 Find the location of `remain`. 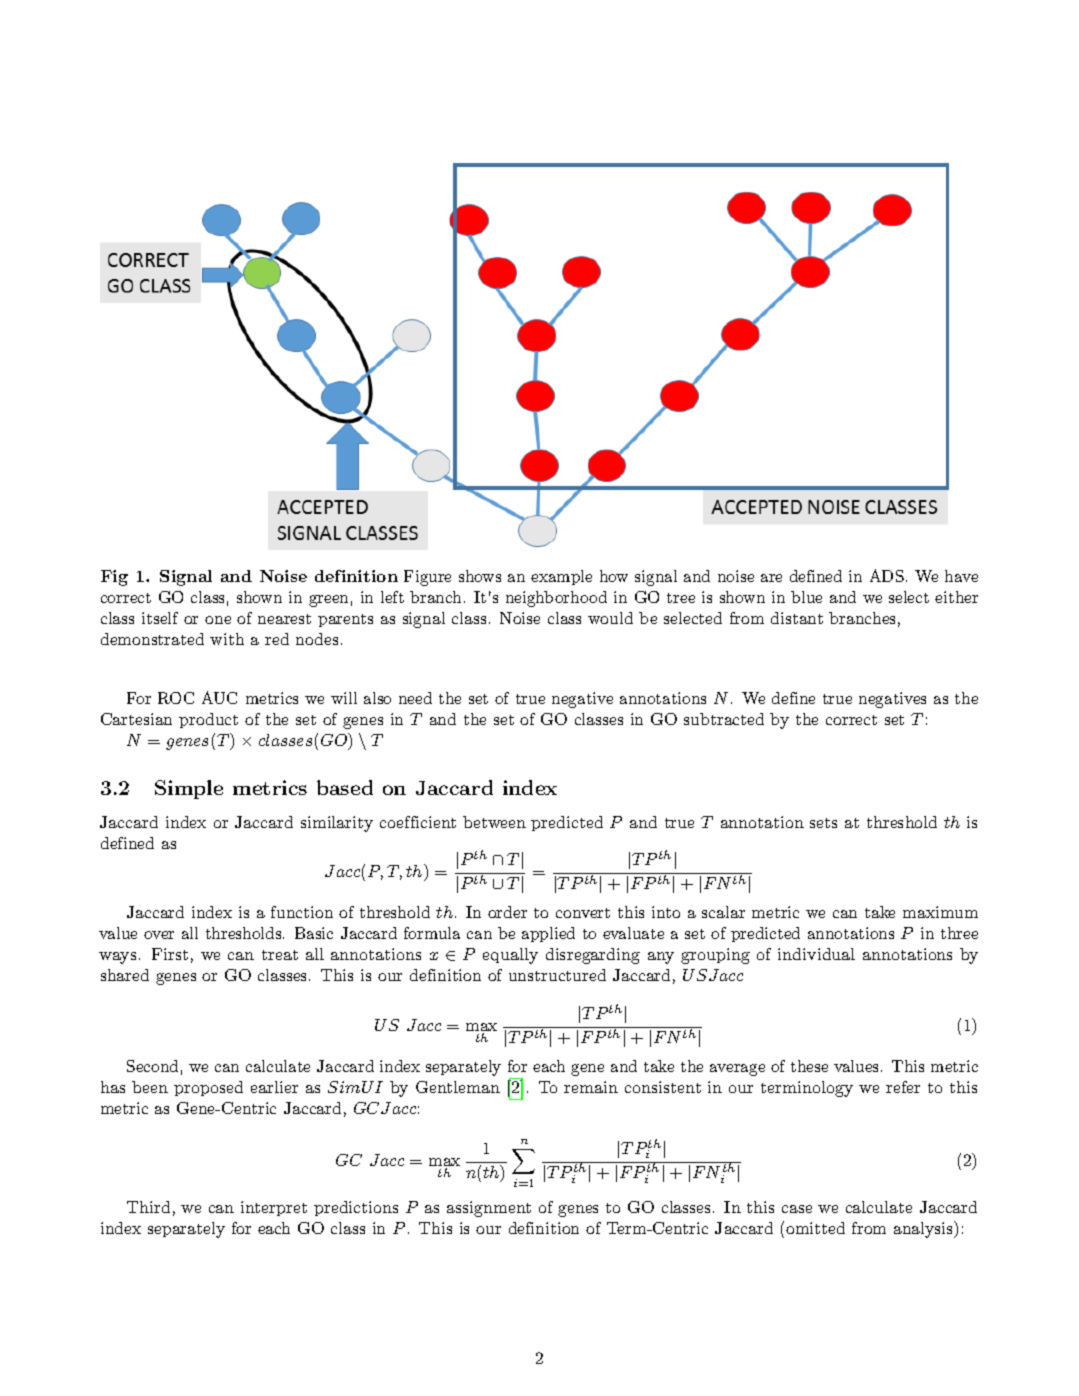

remain is located at coordinates (591, 1087).
